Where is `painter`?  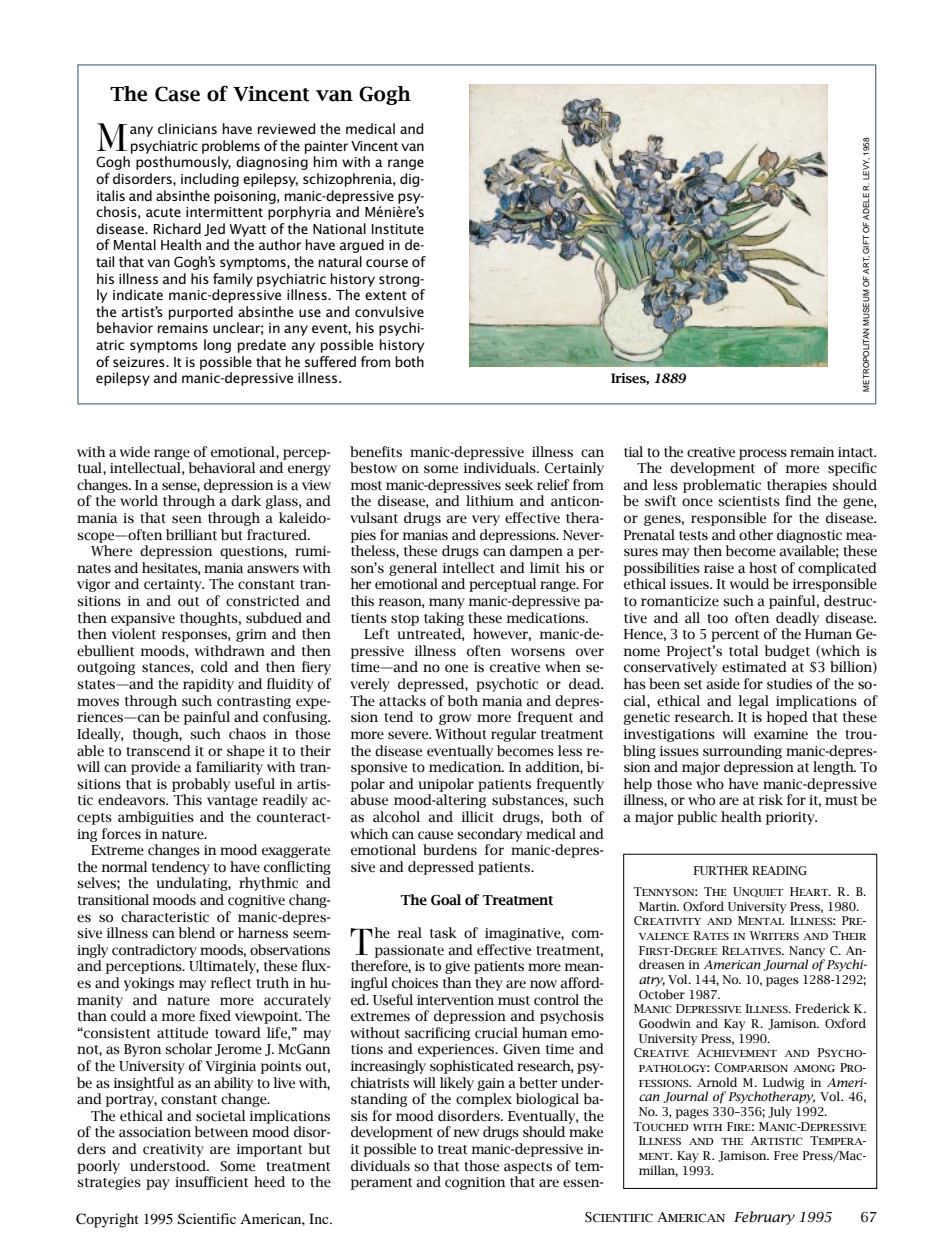
painter is located at coordinates (326, 147).
